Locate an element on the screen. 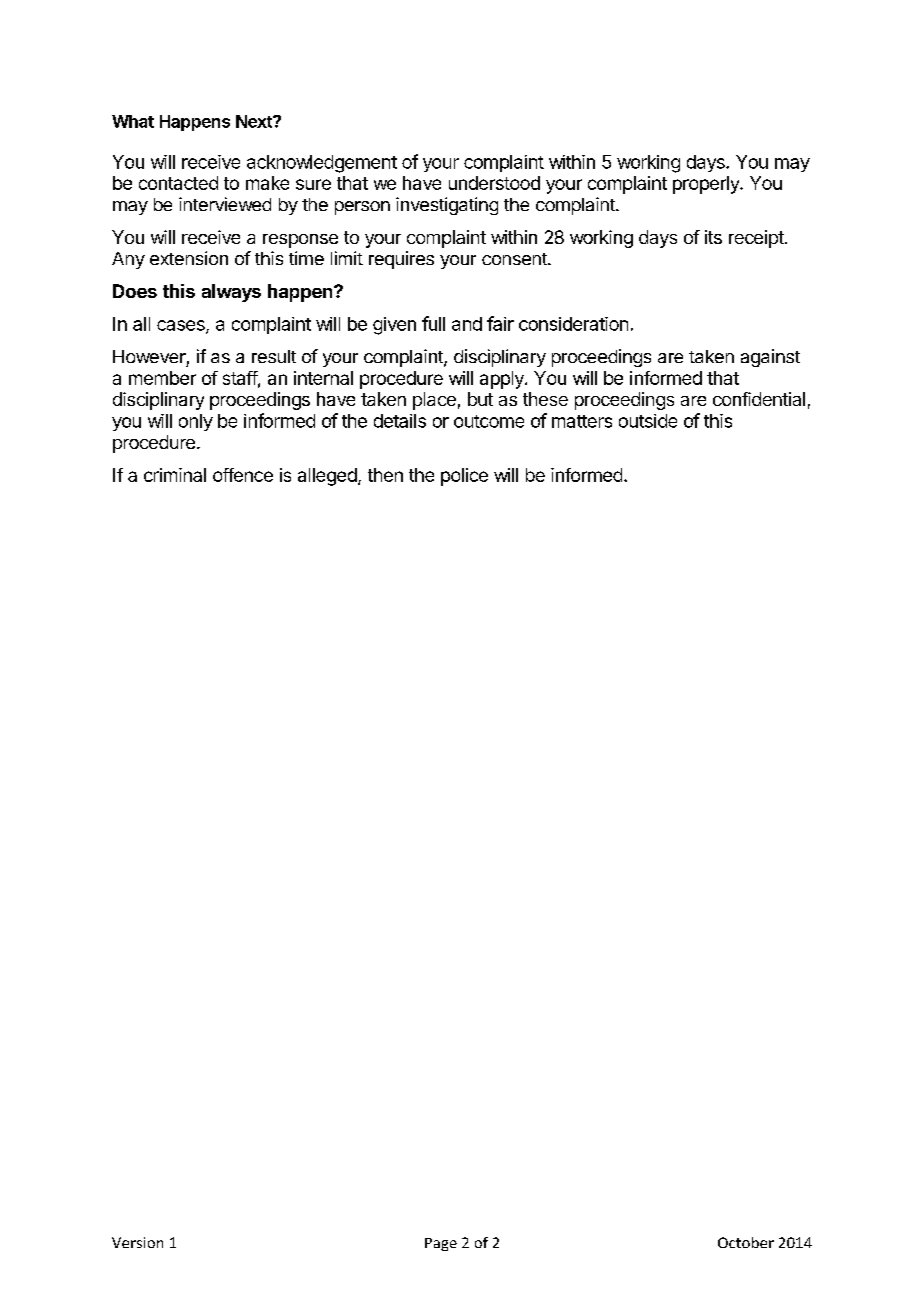 The image size is (924, 1308). Version is located at coordinates (137, 1242).
